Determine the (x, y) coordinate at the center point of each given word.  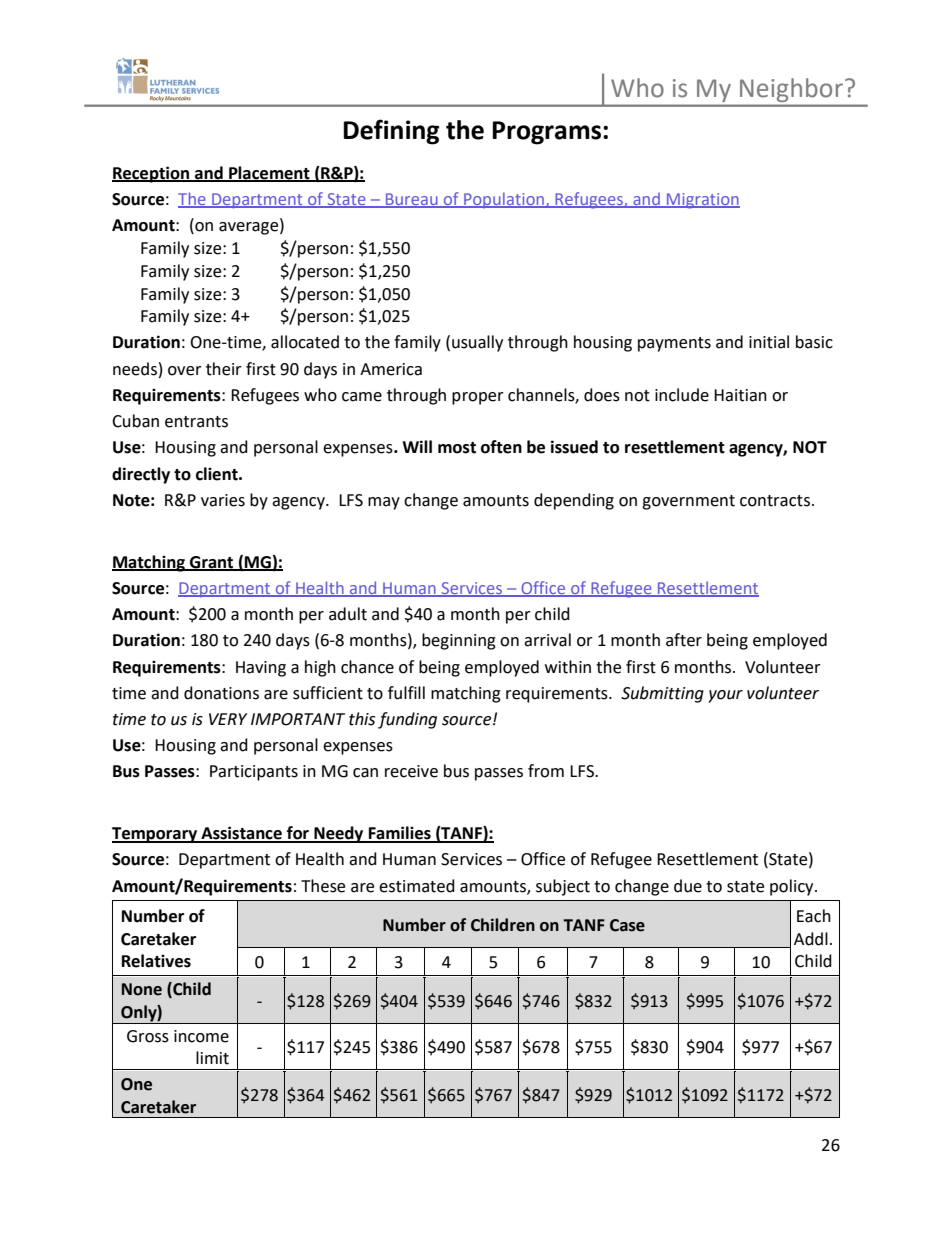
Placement (269, 173)
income (201, 1036)
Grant (212, 563)
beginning (459, 641)
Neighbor (791, 90)
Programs (548, 133)
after (684, 640)
